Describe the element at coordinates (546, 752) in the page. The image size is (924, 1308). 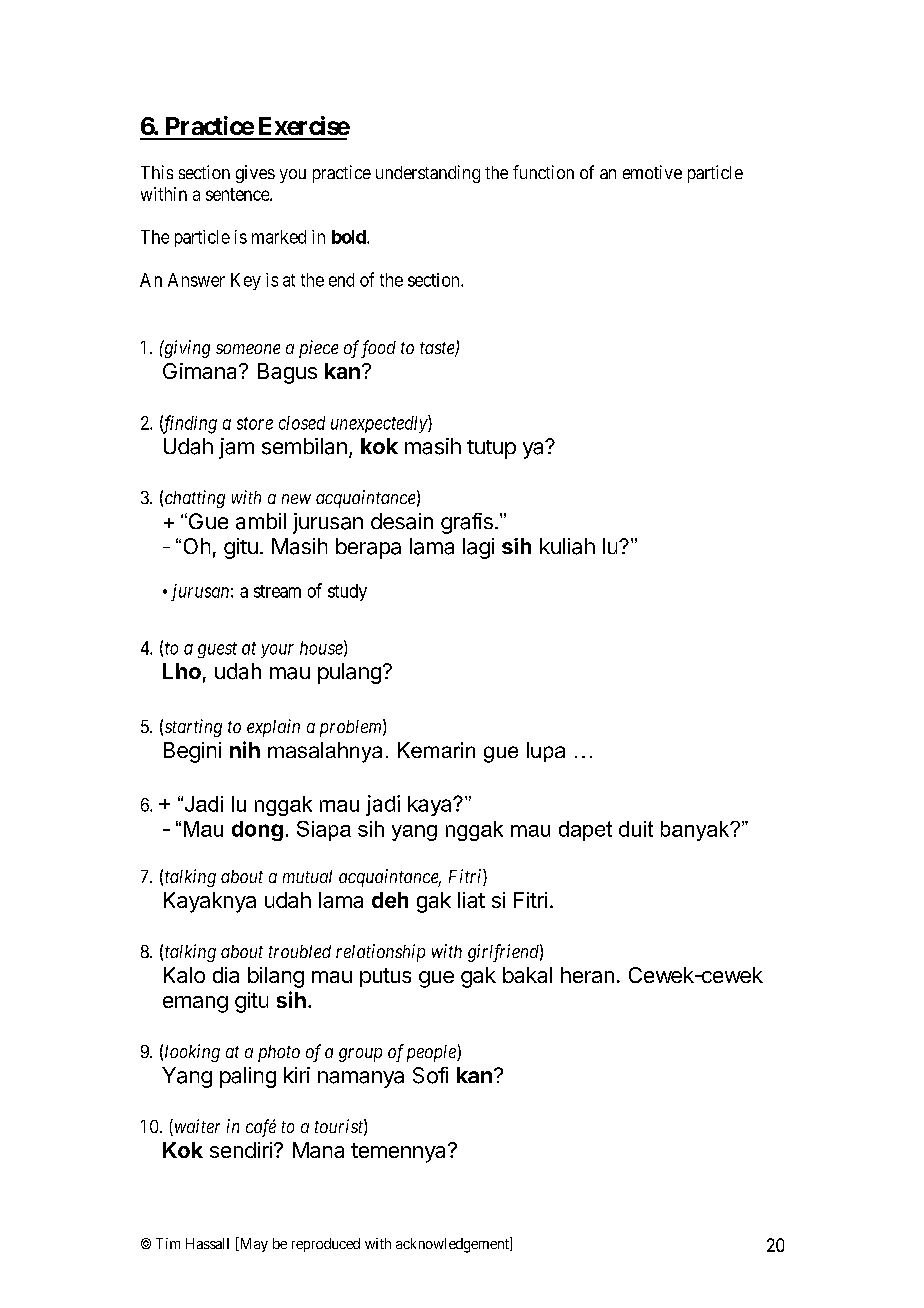
I see `lupa` at that location.
